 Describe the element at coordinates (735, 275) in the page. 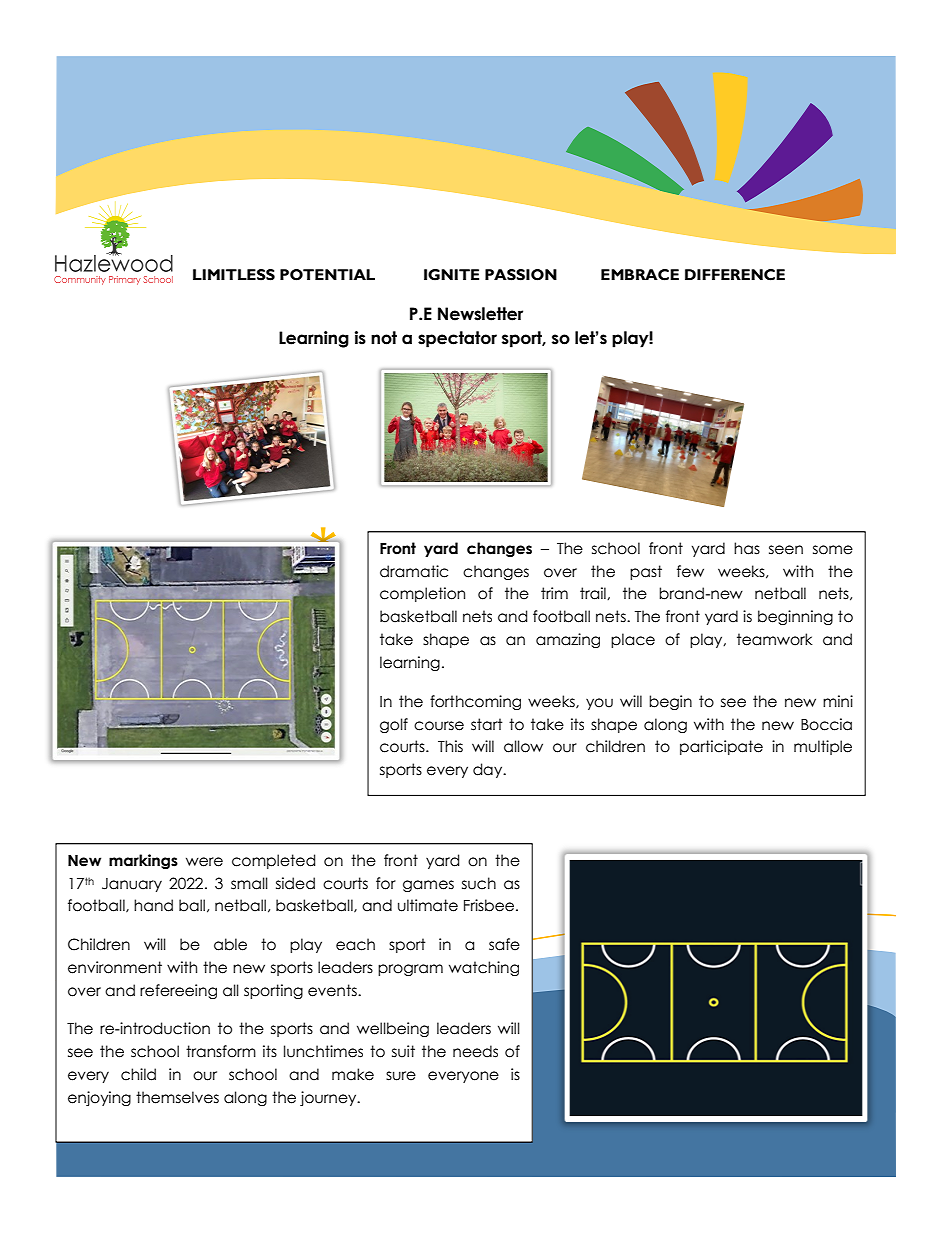

I see `DIFFERENCE` at that location.
